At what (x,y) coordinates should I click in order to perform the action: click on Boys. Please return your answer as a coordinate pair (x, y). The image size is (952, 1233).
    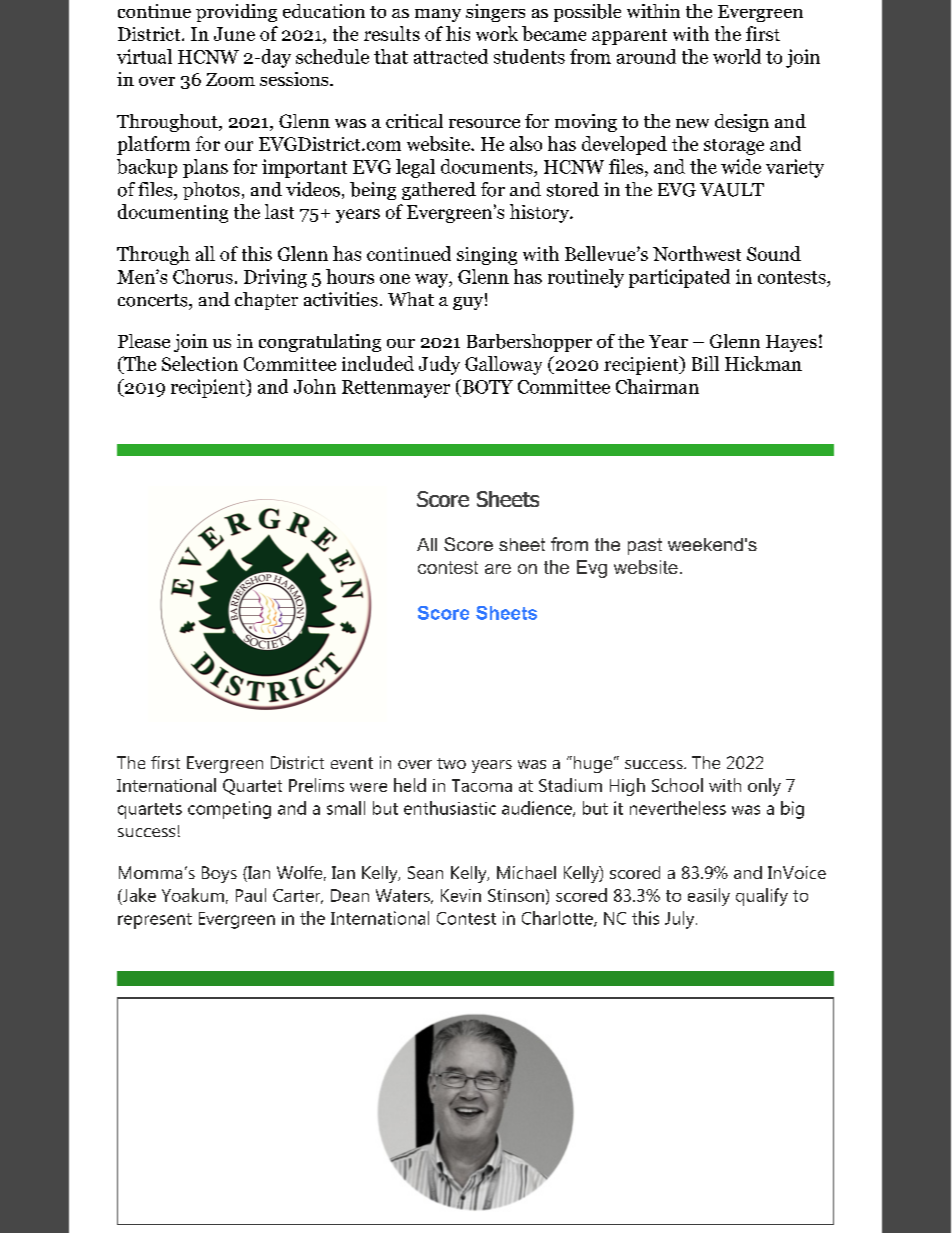
    Looking at the image, I should click on (219, 874).
